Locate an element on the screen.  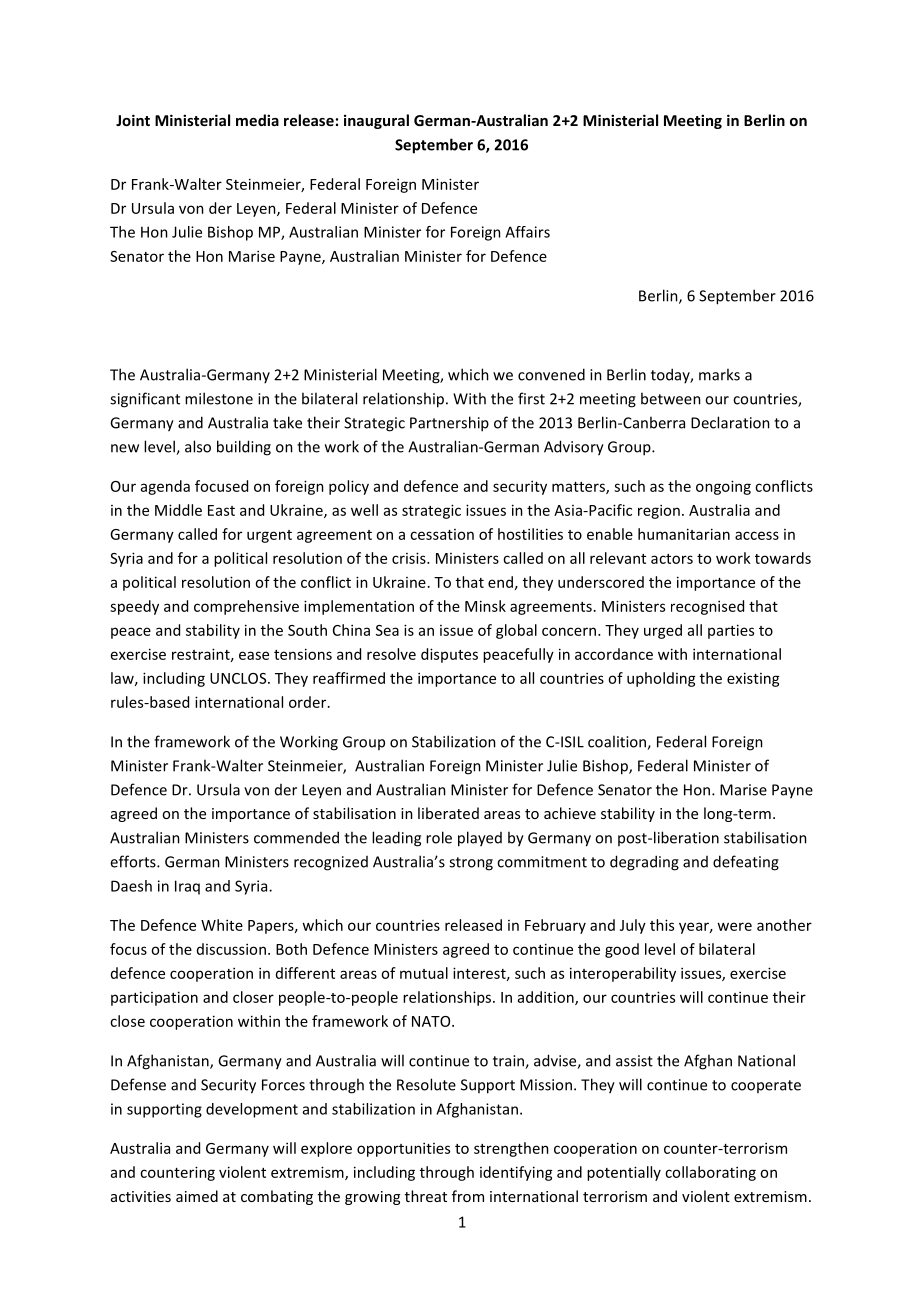
aimed is located at coordinates (197, 1196).
